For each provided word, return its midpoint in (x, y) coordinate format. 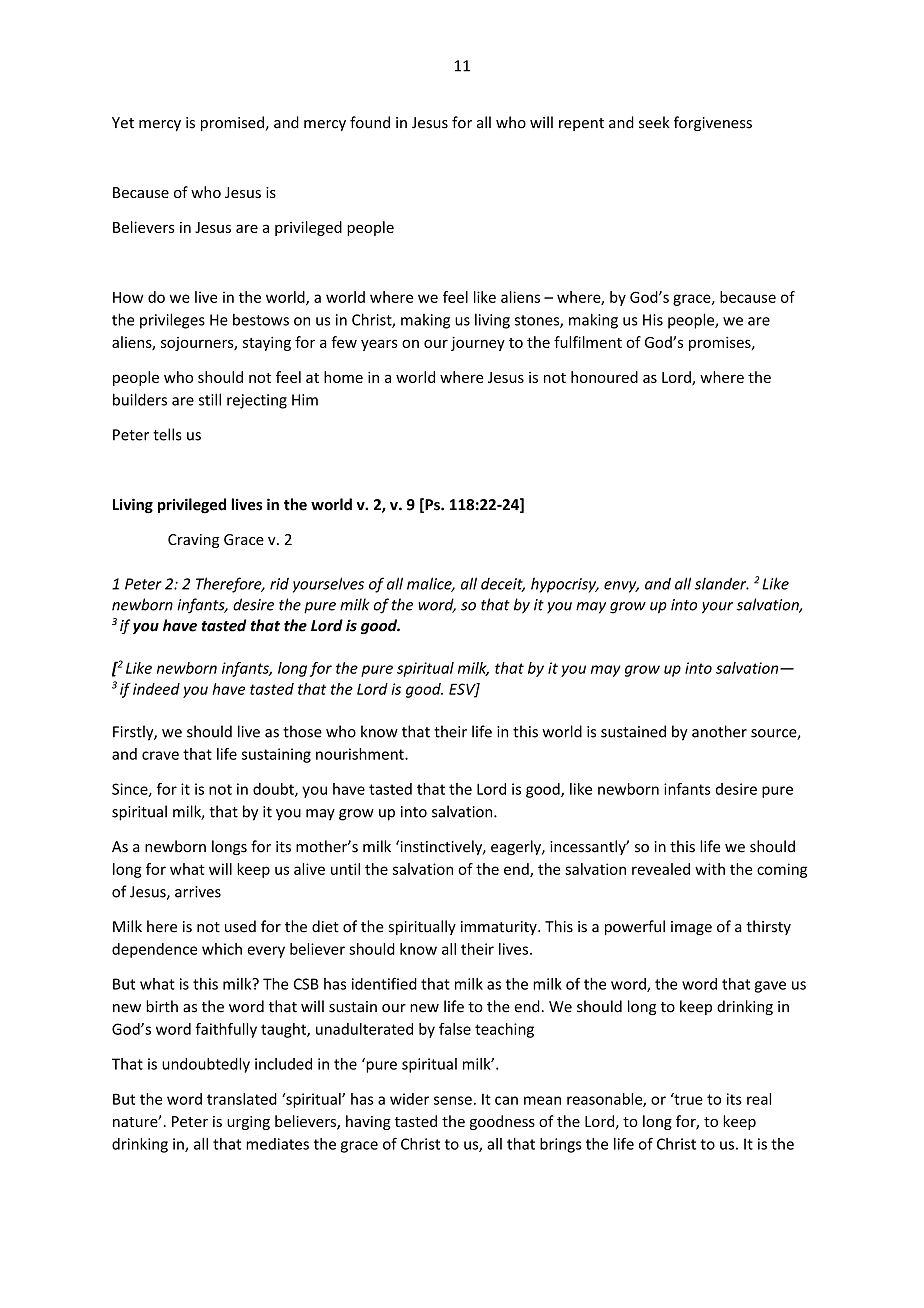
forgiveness (713, 123)
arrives (198, 892)
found (370, 122)
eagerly (517, 847)
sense (453, 1100)
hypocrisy (565, 585)
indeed (156, 689)
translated (242, 1099)
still (210, 399)
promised (232, 123)
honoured (604, 377)
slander (722, 583)
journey (478, 343)
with (710, 869)
